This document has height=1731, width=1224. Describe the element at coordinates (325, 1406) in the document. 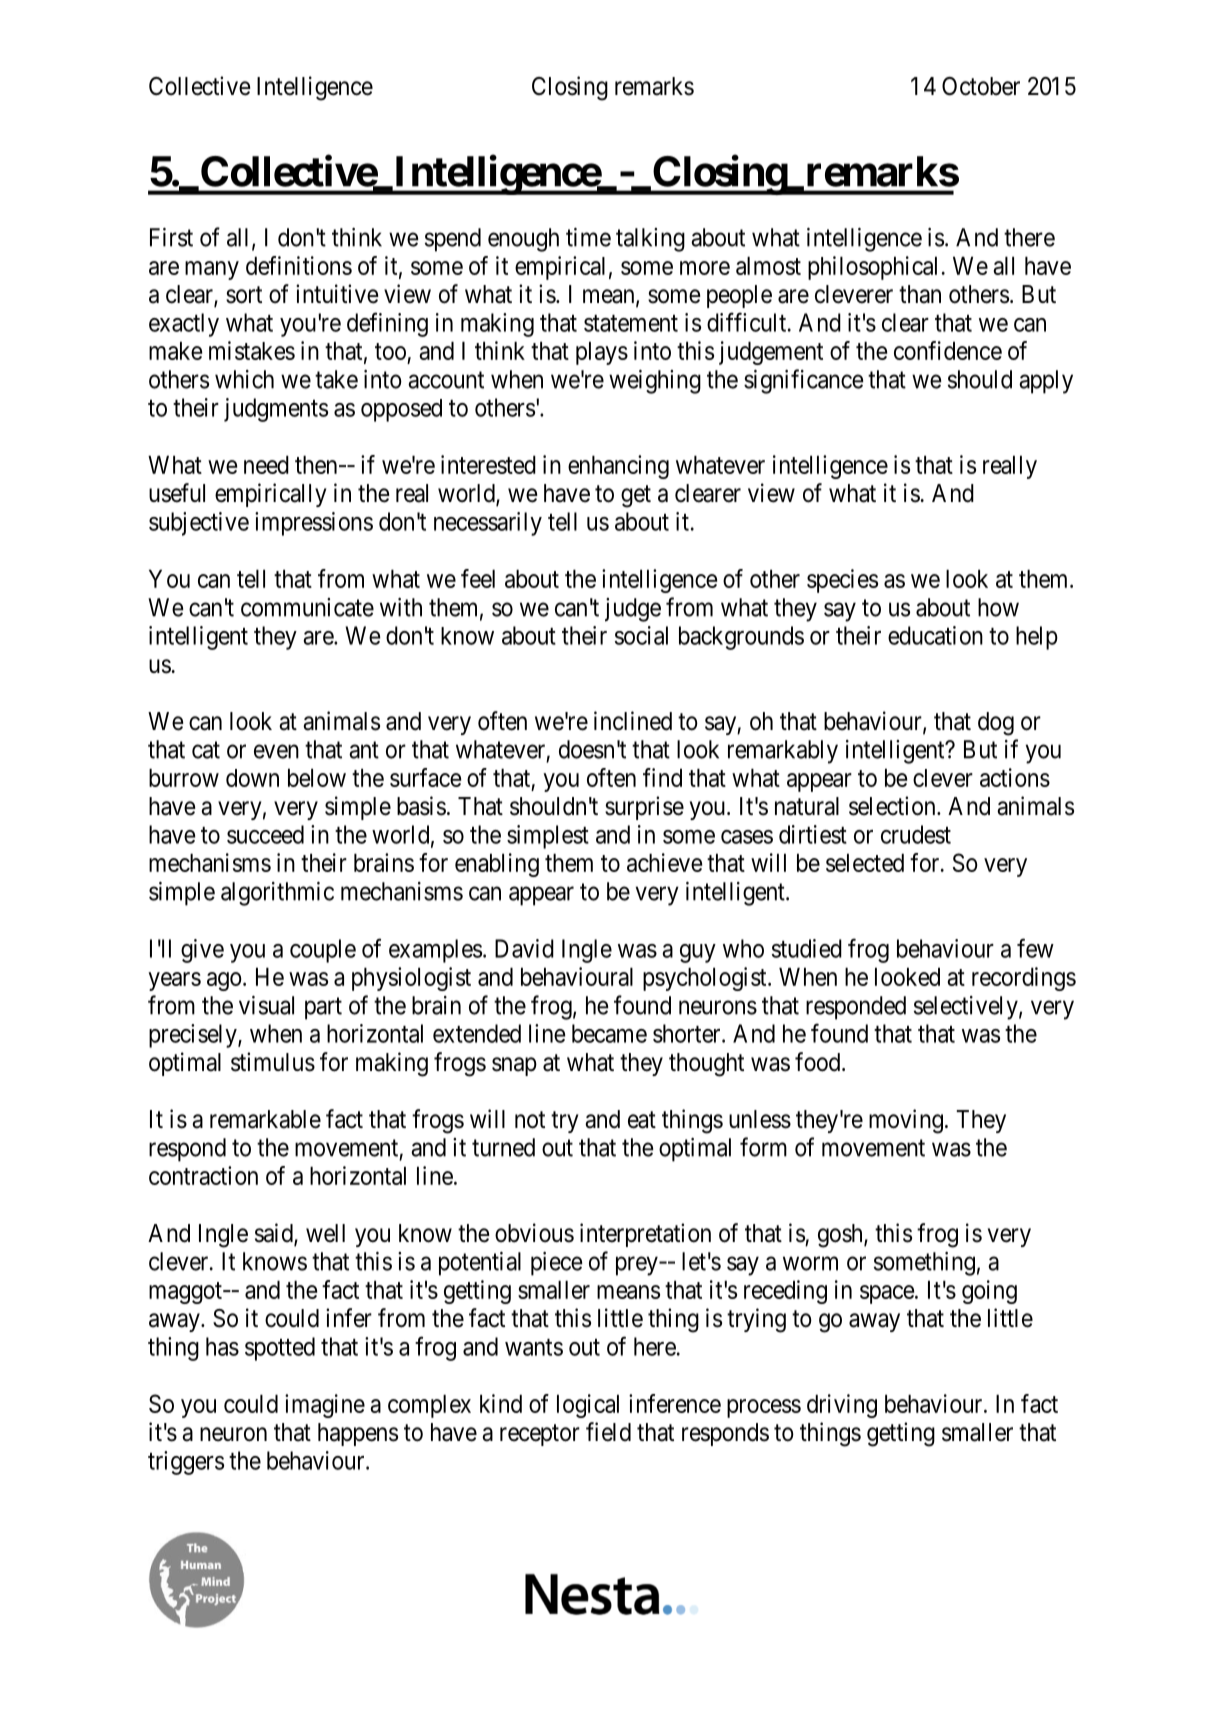

I see `imagine` at that location.
